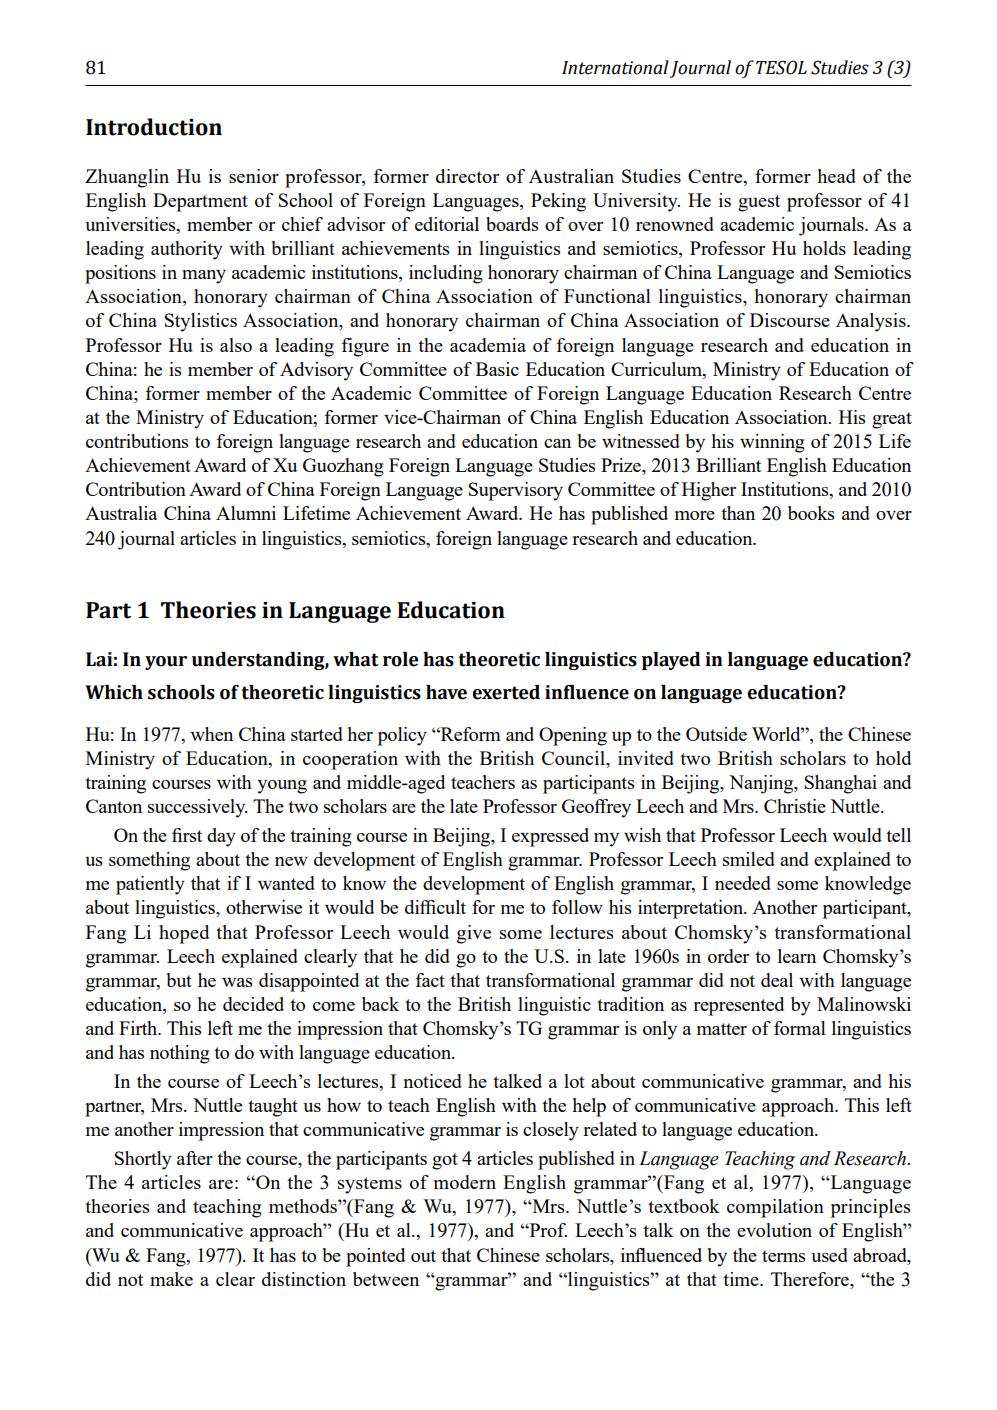  Describe the element at coordinates (474, 934) in the image. I see `give` at that location.
